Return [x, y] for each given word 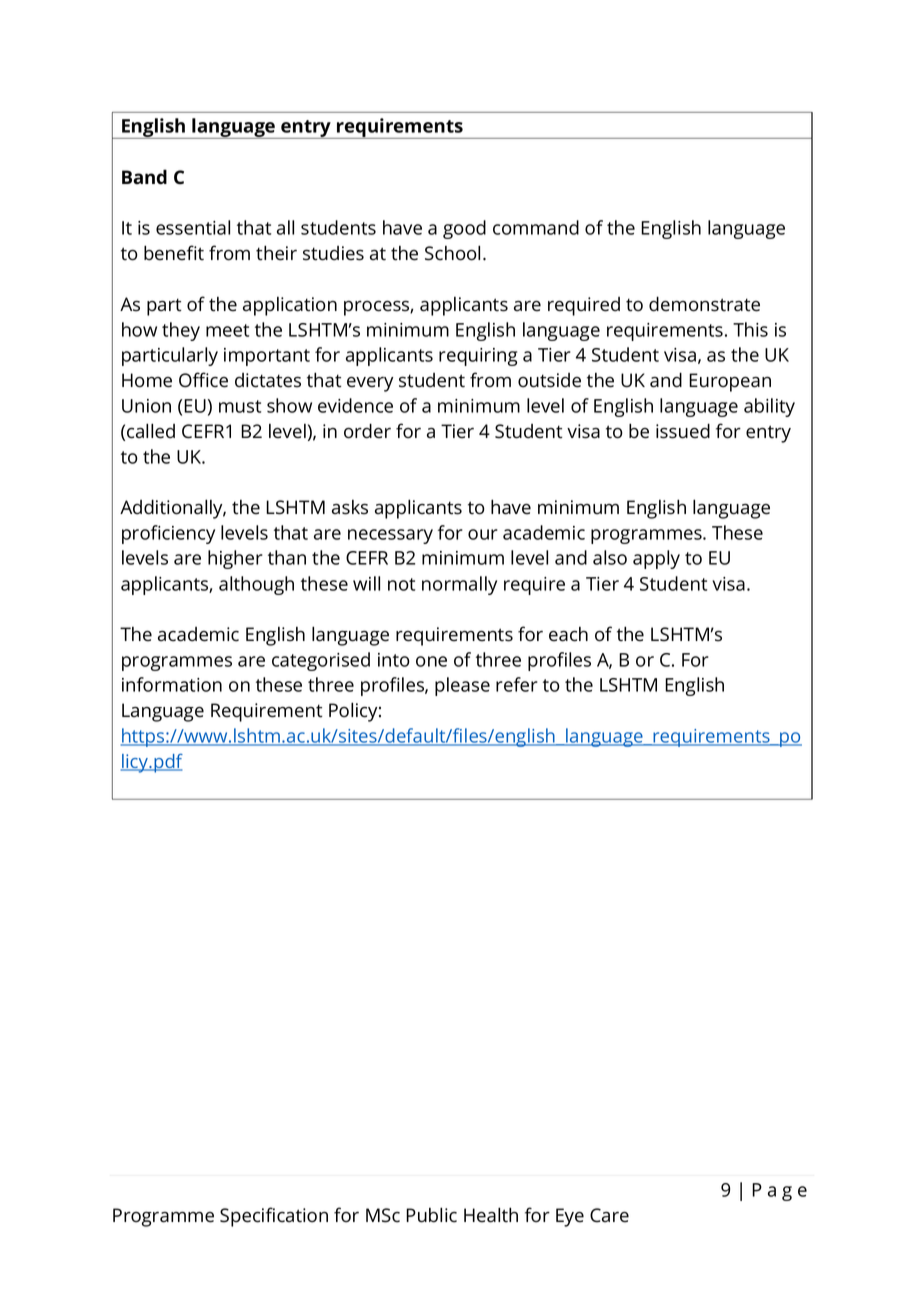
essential [193, 227]
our [483, 534]
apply [656, 559]
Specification [274, 1217]
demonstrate [704, 304]
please [462, 686]
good [464, 229]
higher [235, 559]
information [172, 684]
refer [517, 684]
